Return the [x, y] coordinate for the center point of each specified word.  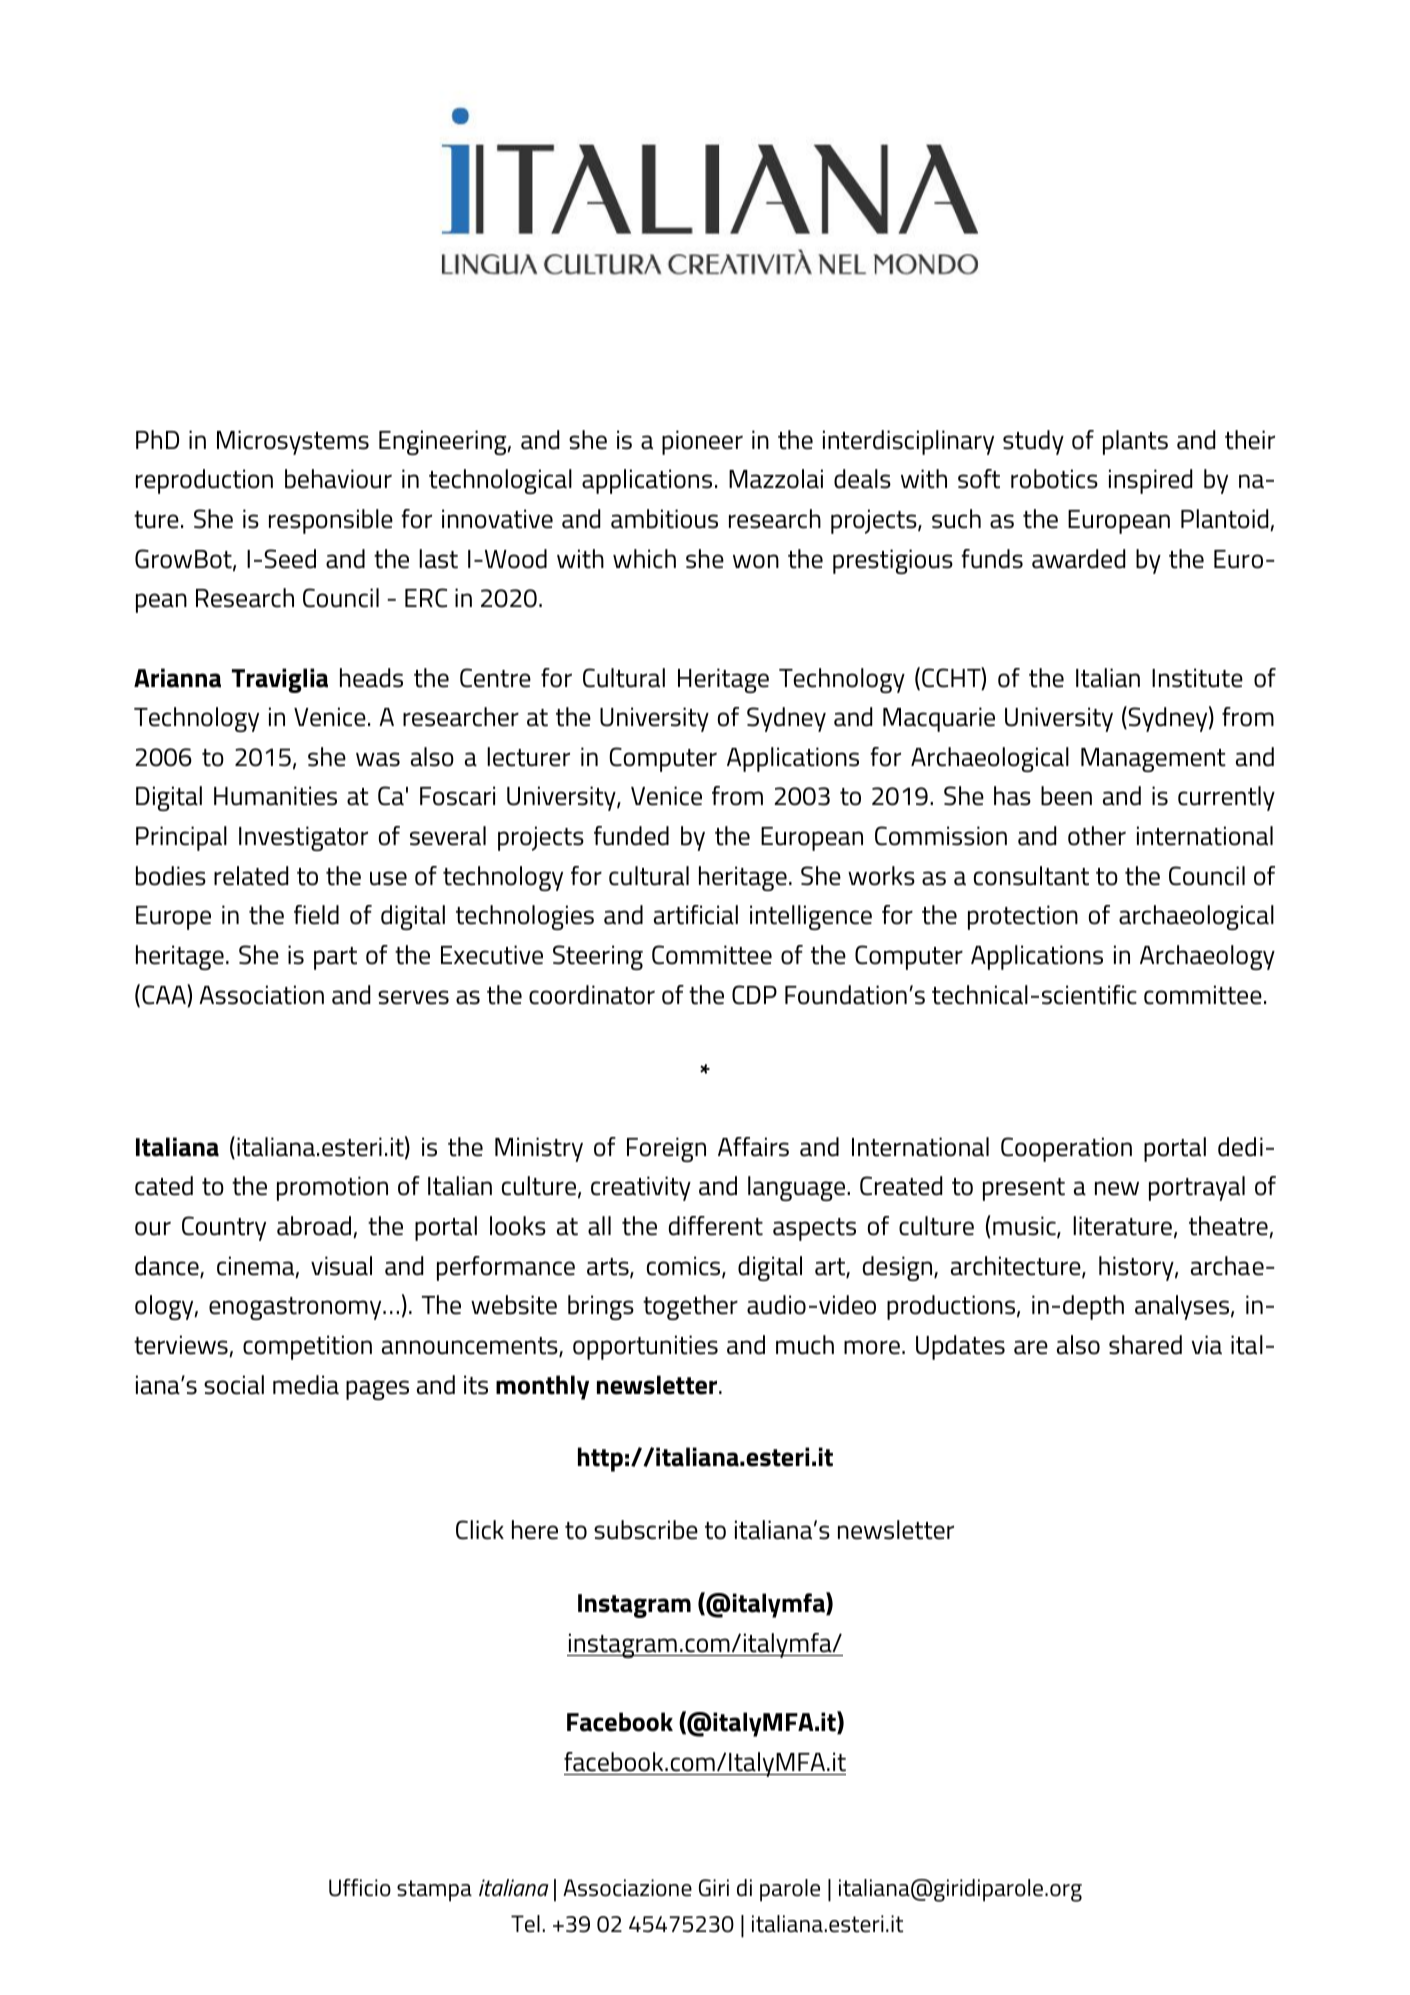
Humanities [275, 796]
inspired [1150, 481]
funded [631, 836]
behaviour [338, 479]
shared [1145, 1345]
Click [480, 1530]
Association [261, 995]
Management [1153, 760]
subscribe [646, 1530]
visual [341, 1266]
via [1207, 1345]
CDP [754, 995]
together [690, 1307]
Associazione [627, 1888]
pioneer [702, 442]
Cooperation [1066, 1149]
